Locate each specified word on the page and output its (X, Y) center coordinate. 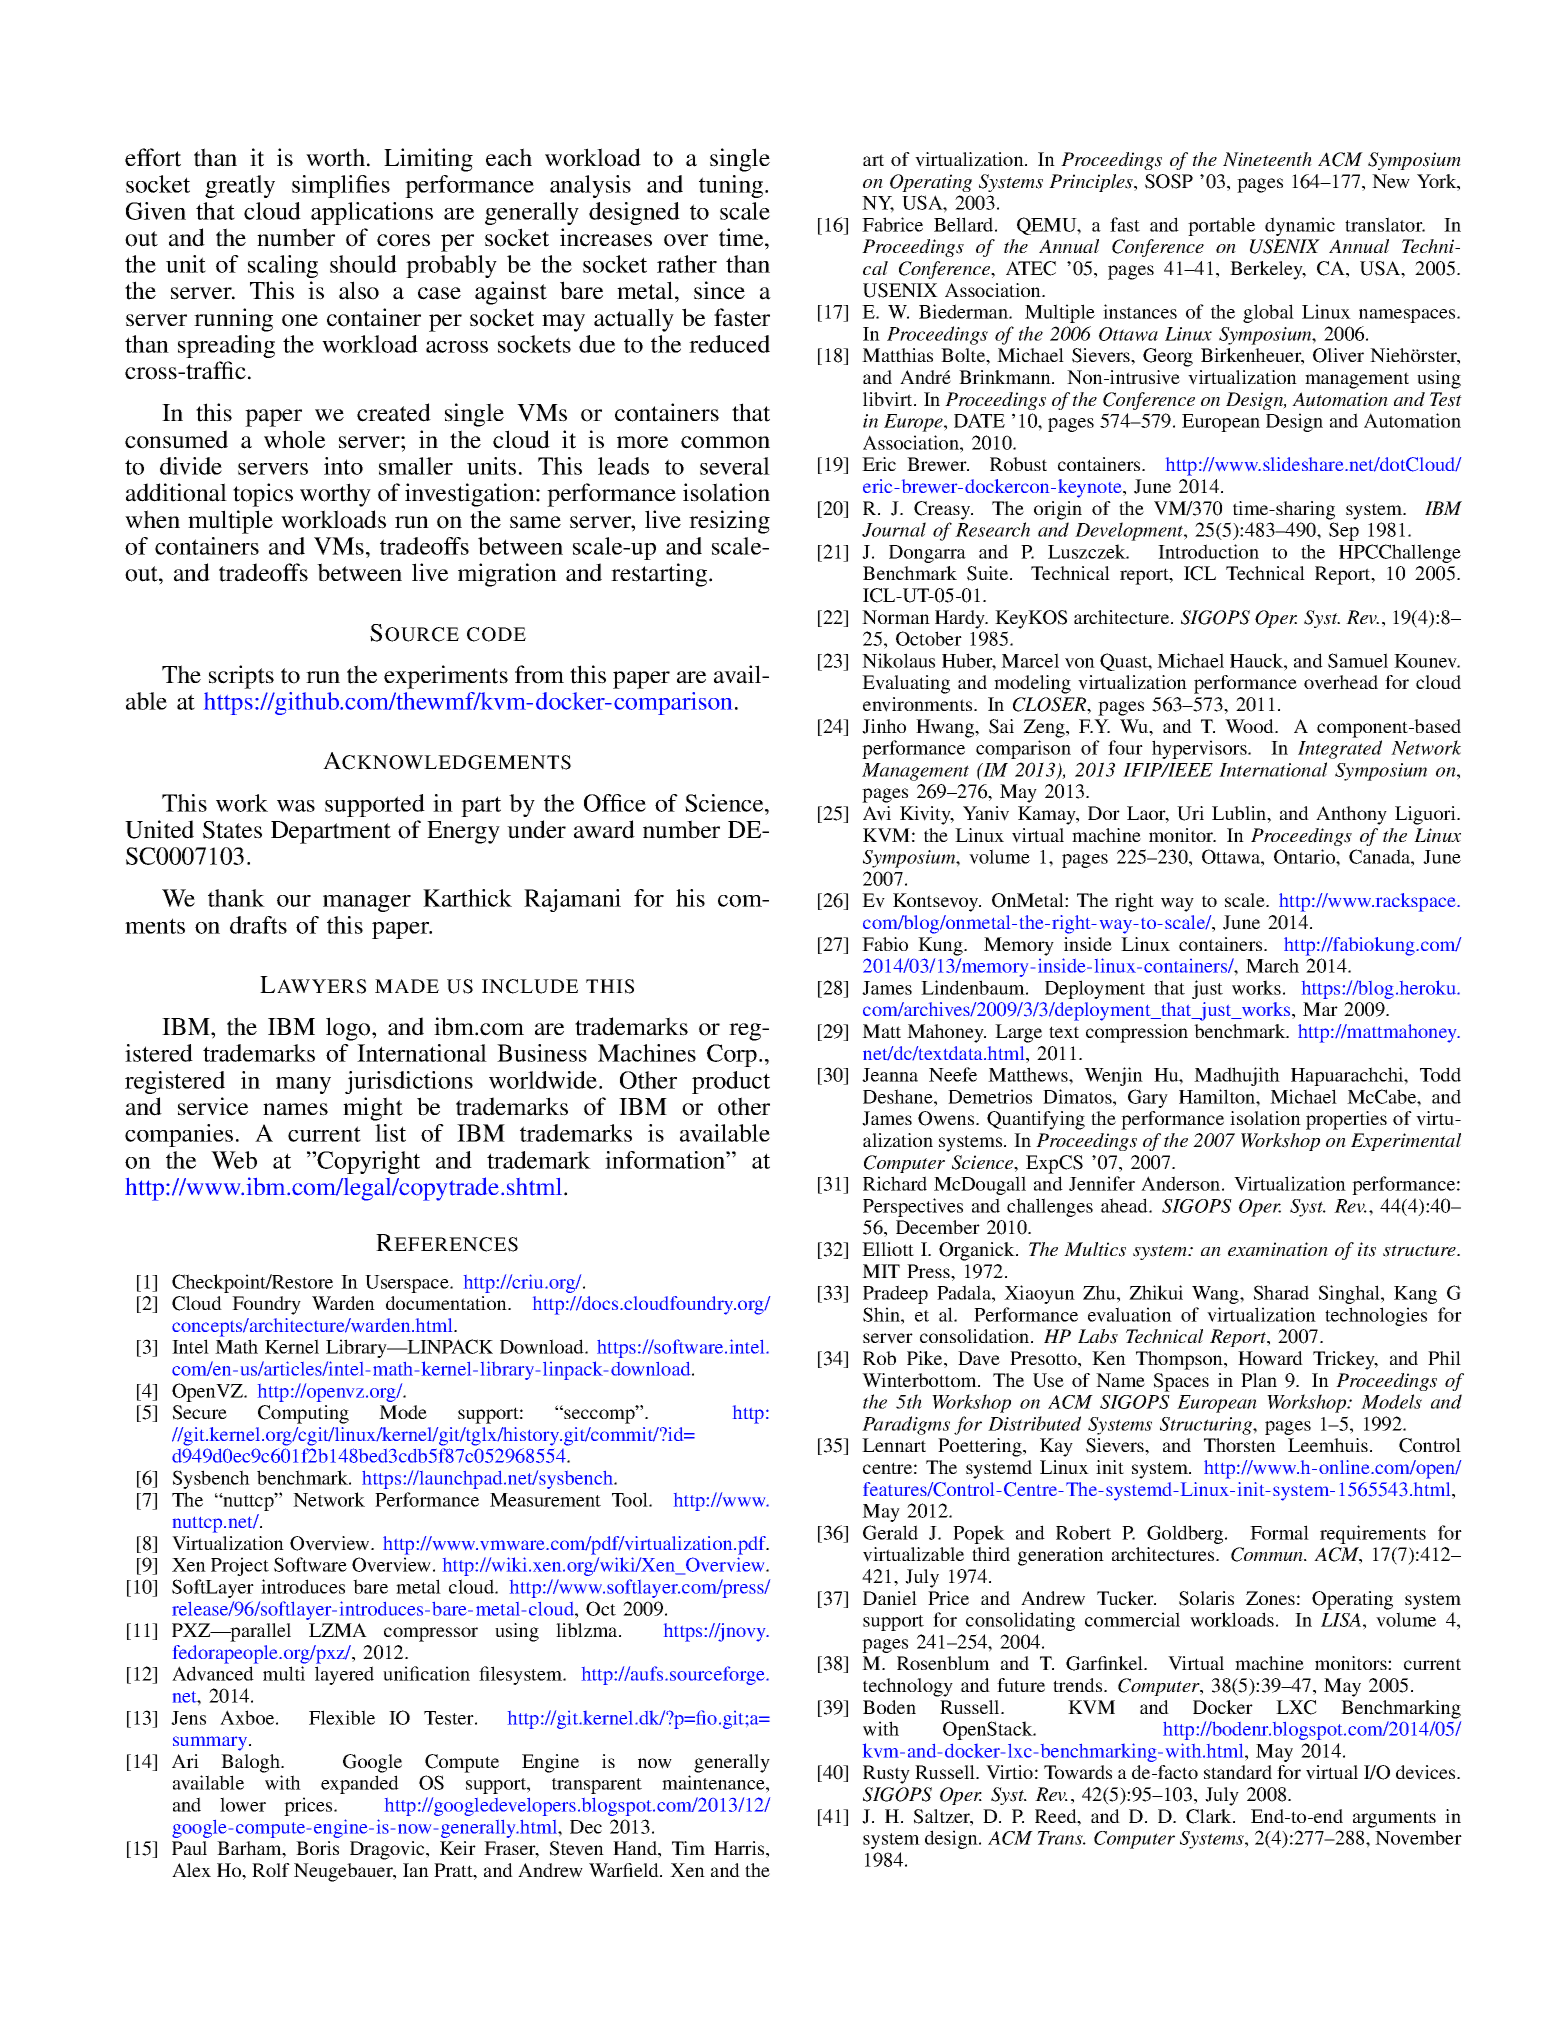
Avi (877, 813)
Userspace (408, 1284)
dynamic (1300, 226)
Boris (317, 1848)
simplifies (341, 186)
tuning (732, 186)
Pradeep (895, 1294)
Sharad (1281, 1292)
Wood (1250, 726)
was (296, 806)
